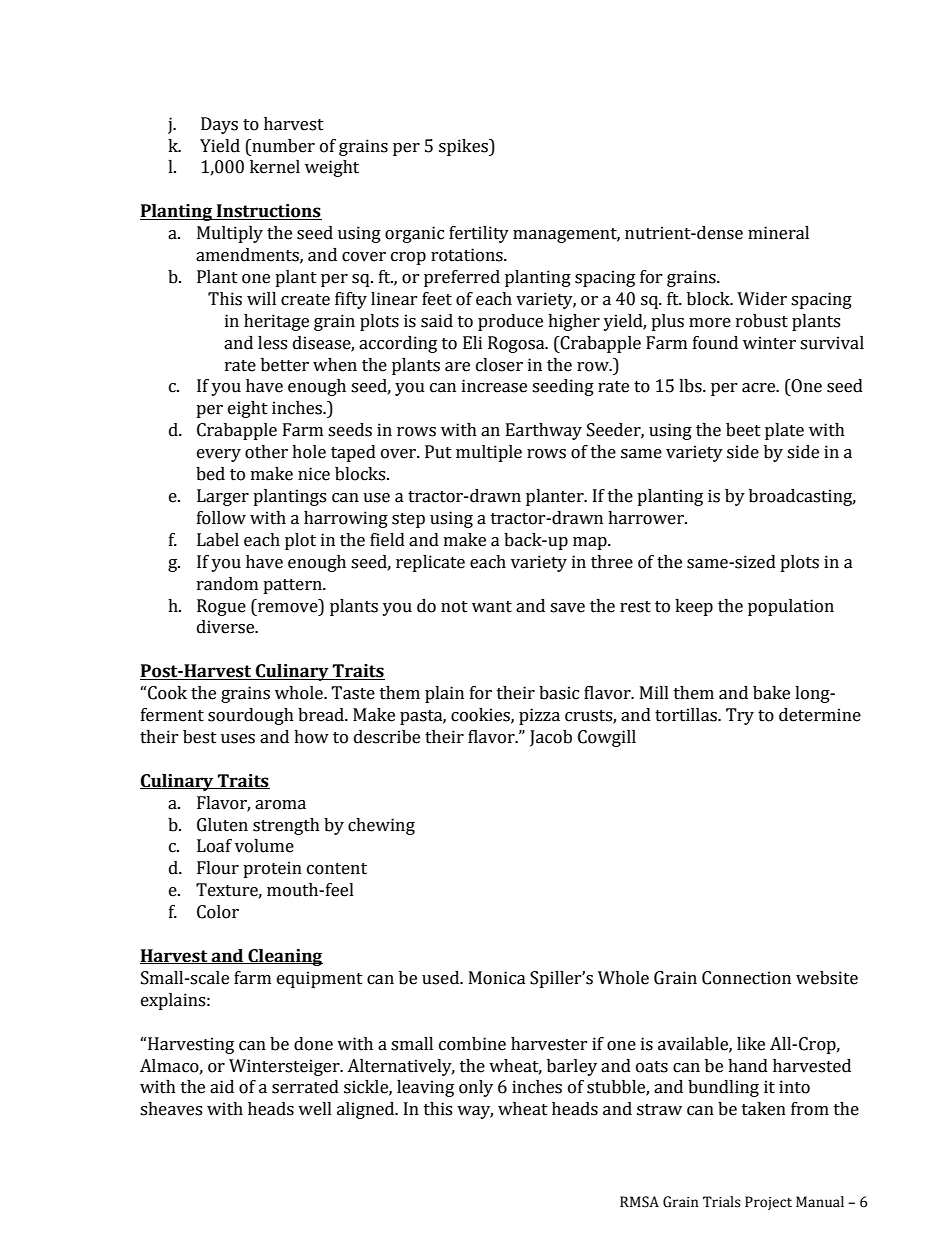 This screenshot has width=952, height=1233. What do you see at coordinates (497, 978) in the screenshot?
I see `Monica` at bounding box center [497, 978].
